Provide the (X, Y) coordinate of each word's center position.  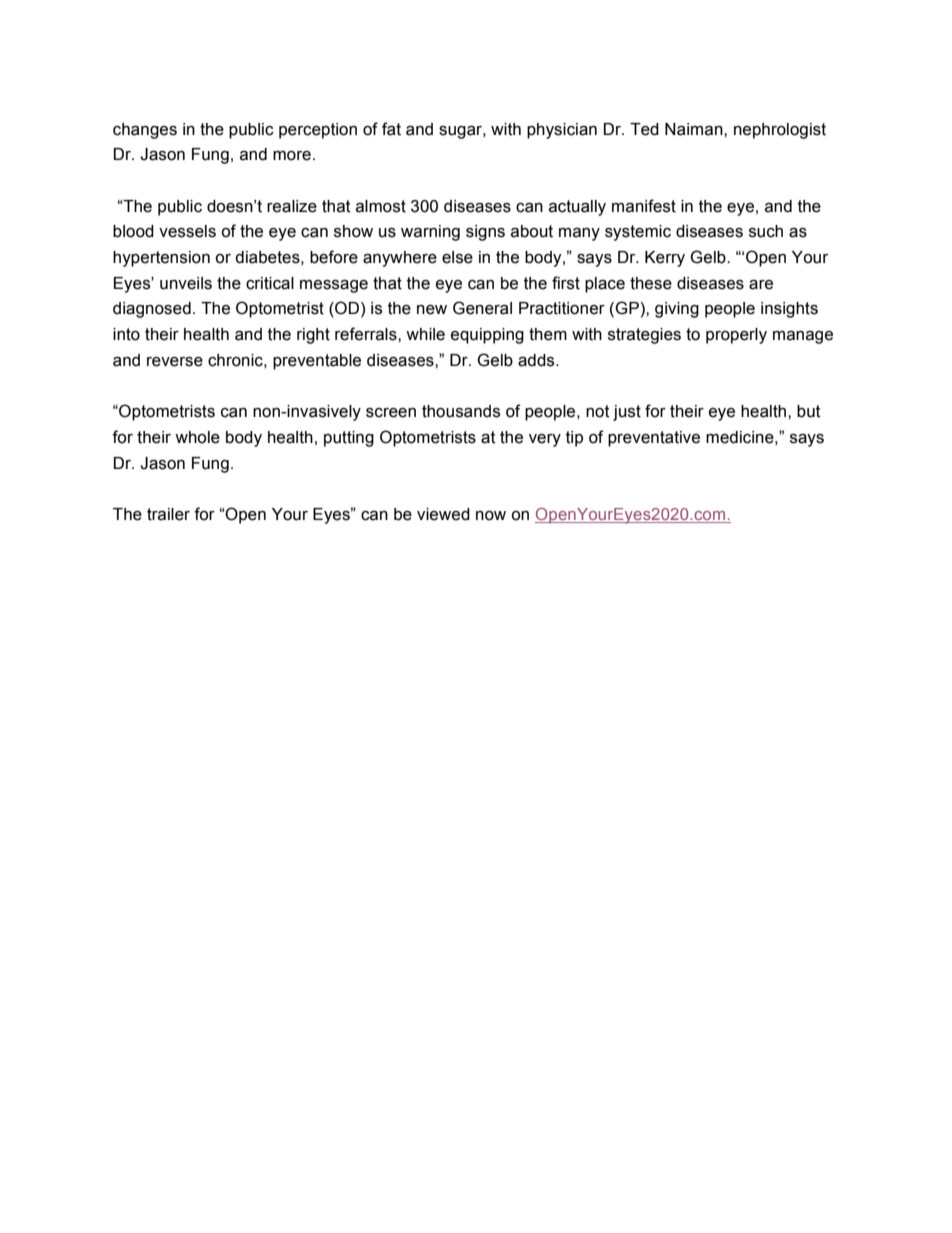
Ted (644, 129)
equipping (487, 336)
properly (736, 336)
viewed (443, 514)
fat (391, 129)
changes (145, 131)
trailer (168, 514)
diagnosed (152, 310)
